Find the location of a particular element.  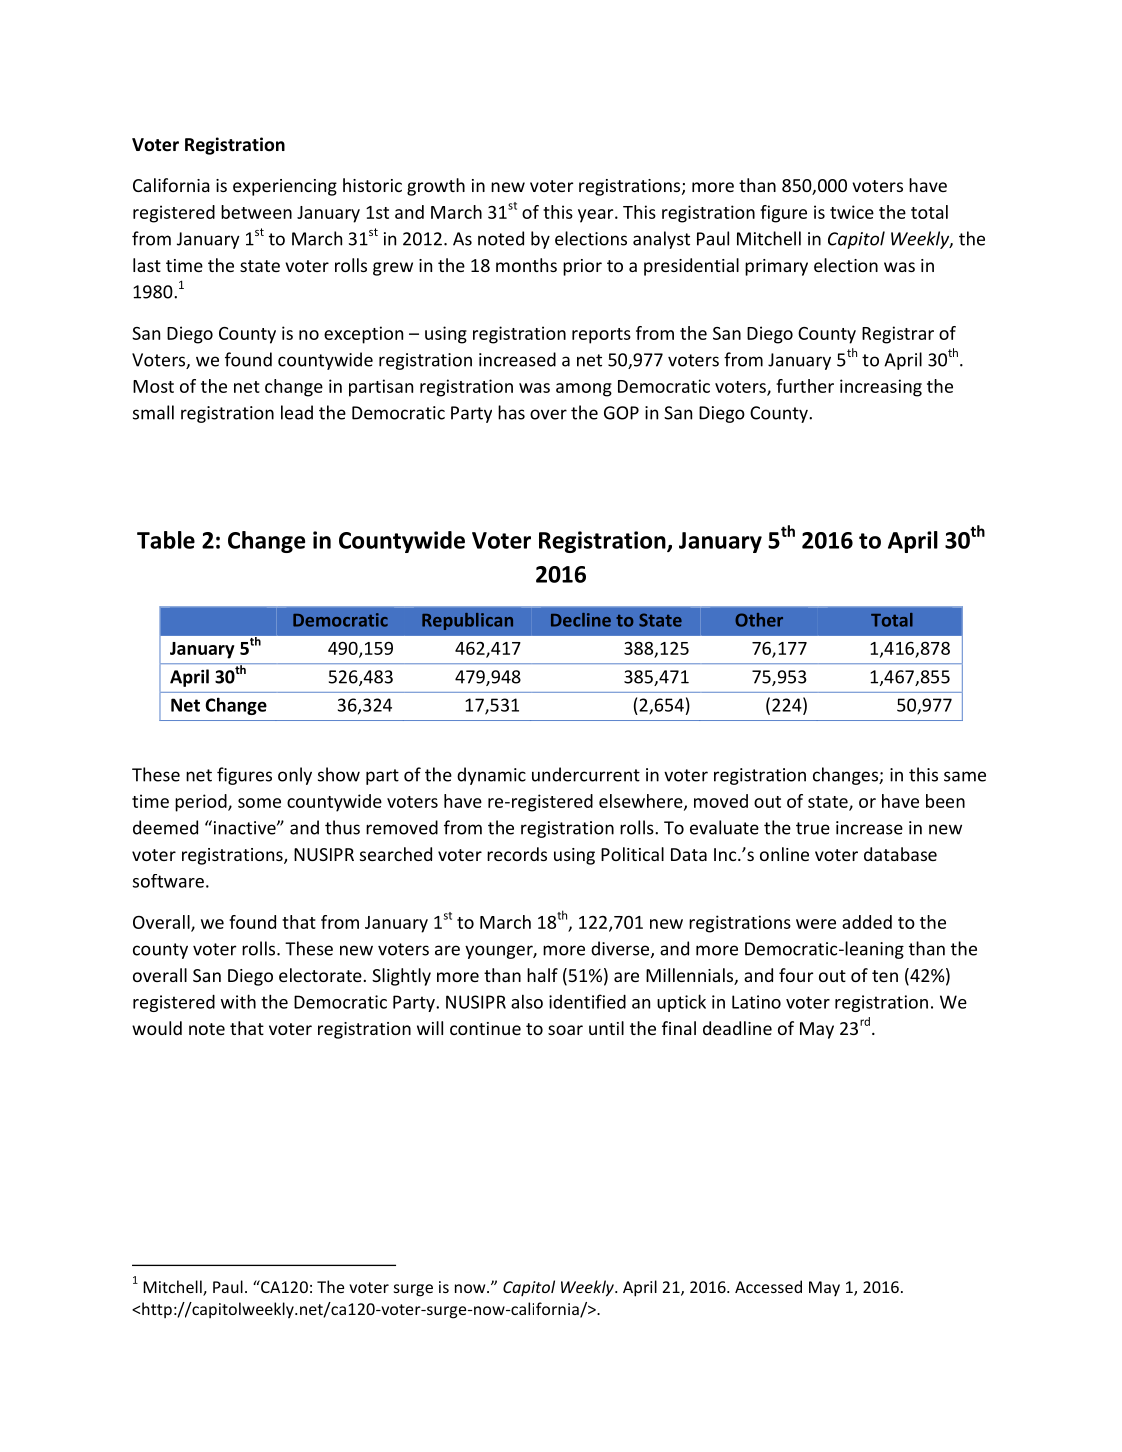

months is located at coordinates (526, 265).
